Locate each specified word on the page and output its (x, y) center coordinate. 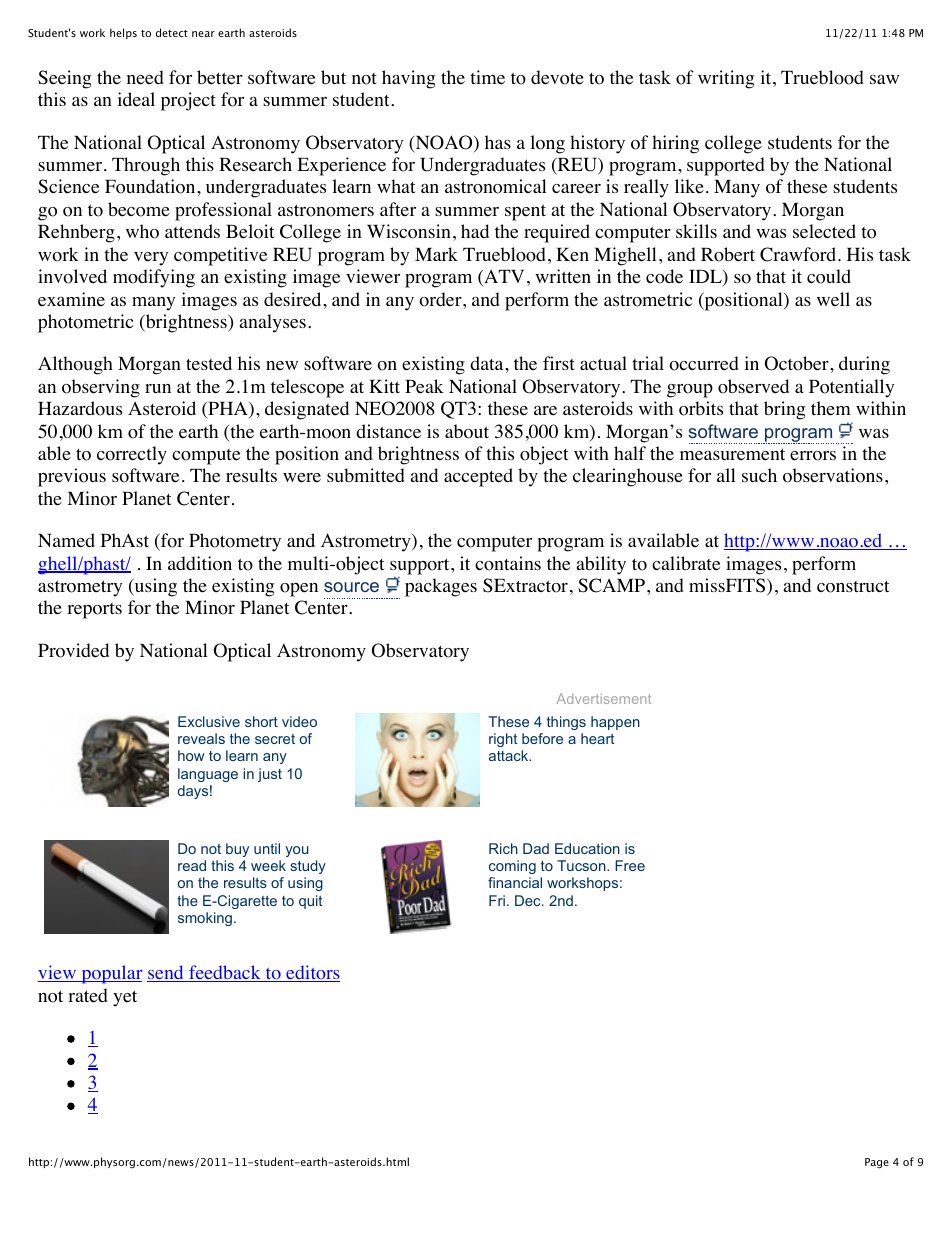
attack (510, 755)
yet (125, 998)
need (145, 77)
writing (726, 79)
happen (615, 723)
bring (784, 410)
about (467, 431)
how (191, 755)
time (487, 77)
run (158, 388)
